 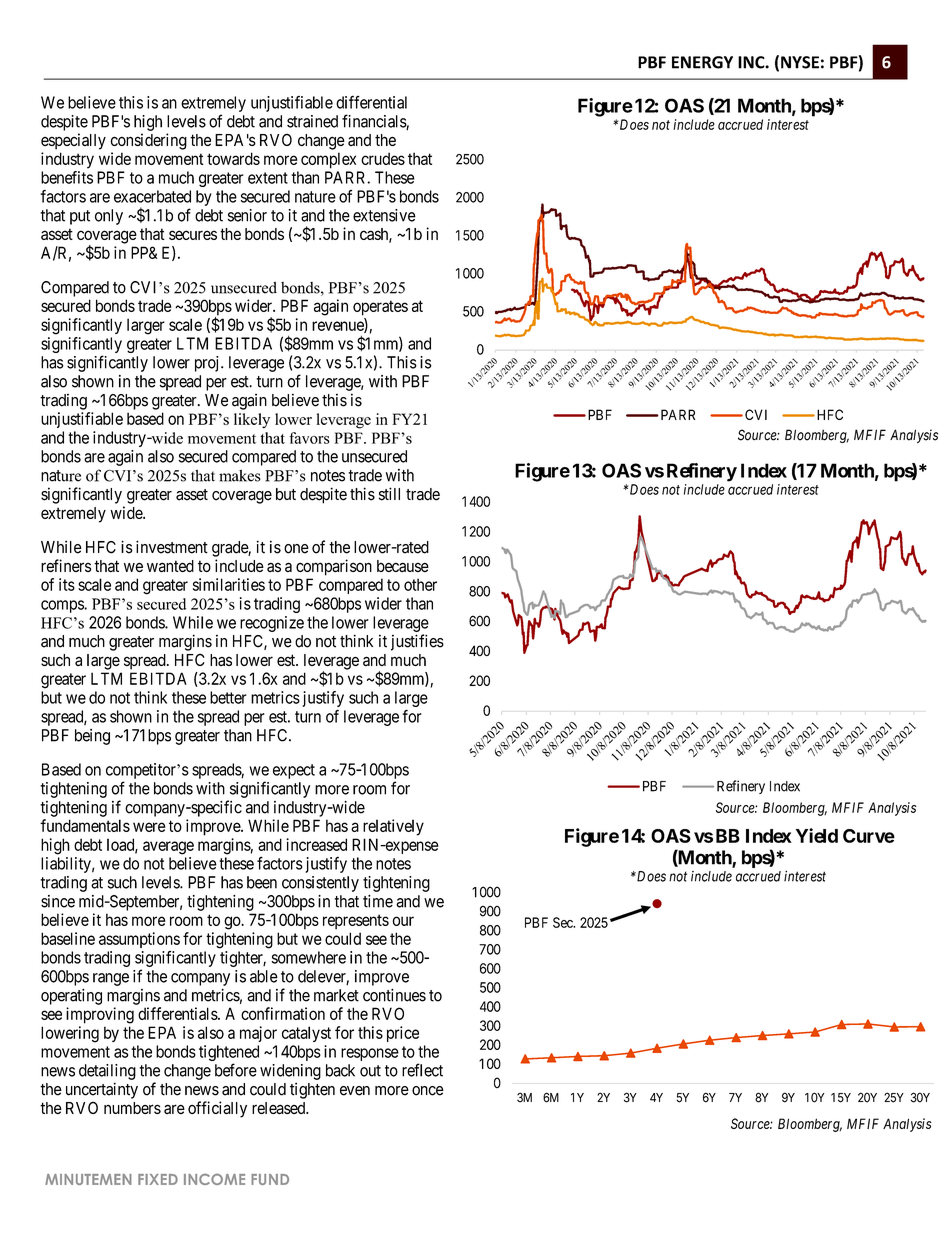 I want to click on justifies, so click(x=417, y=642).
